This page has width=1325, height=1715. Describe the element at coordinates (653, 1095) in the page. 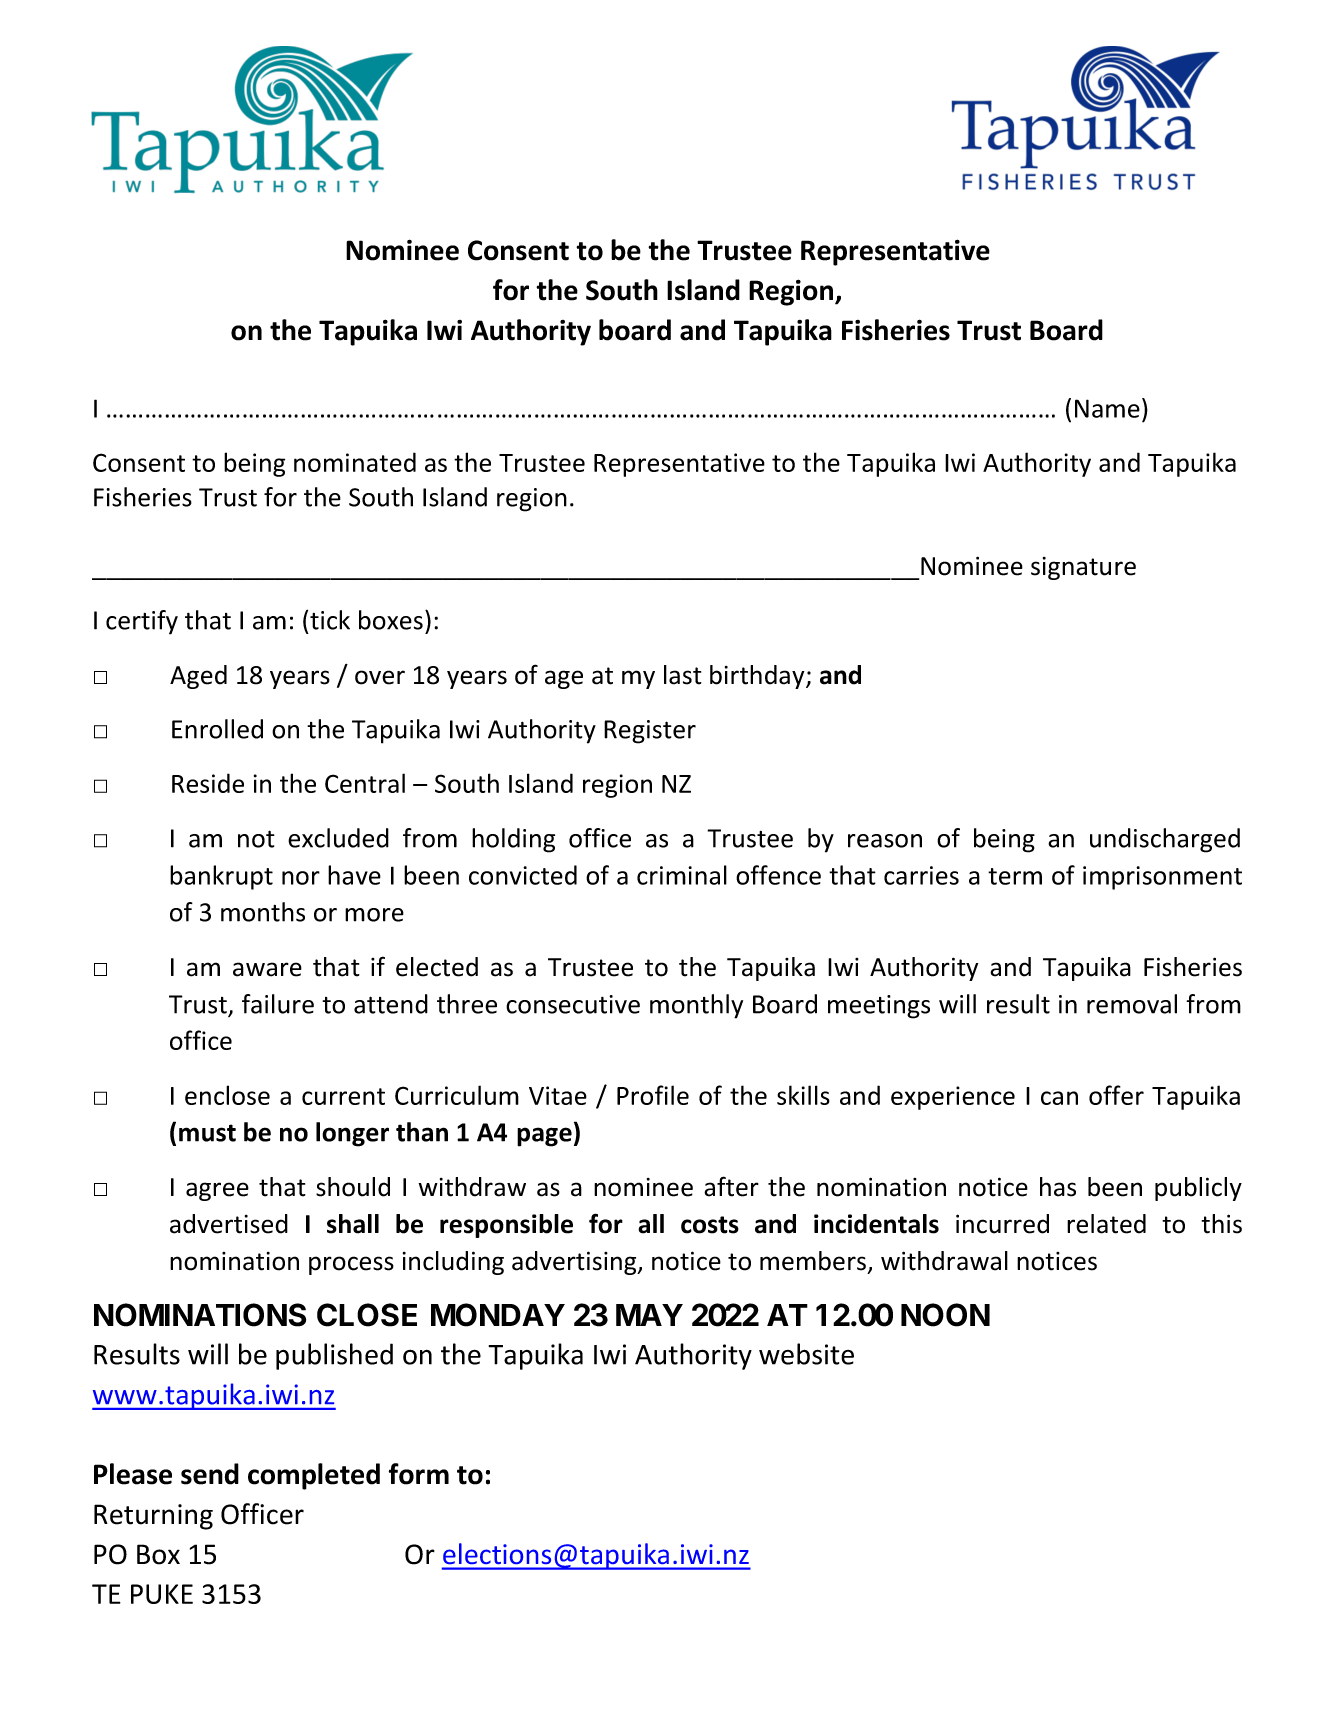

I see `Profile` at that location.
